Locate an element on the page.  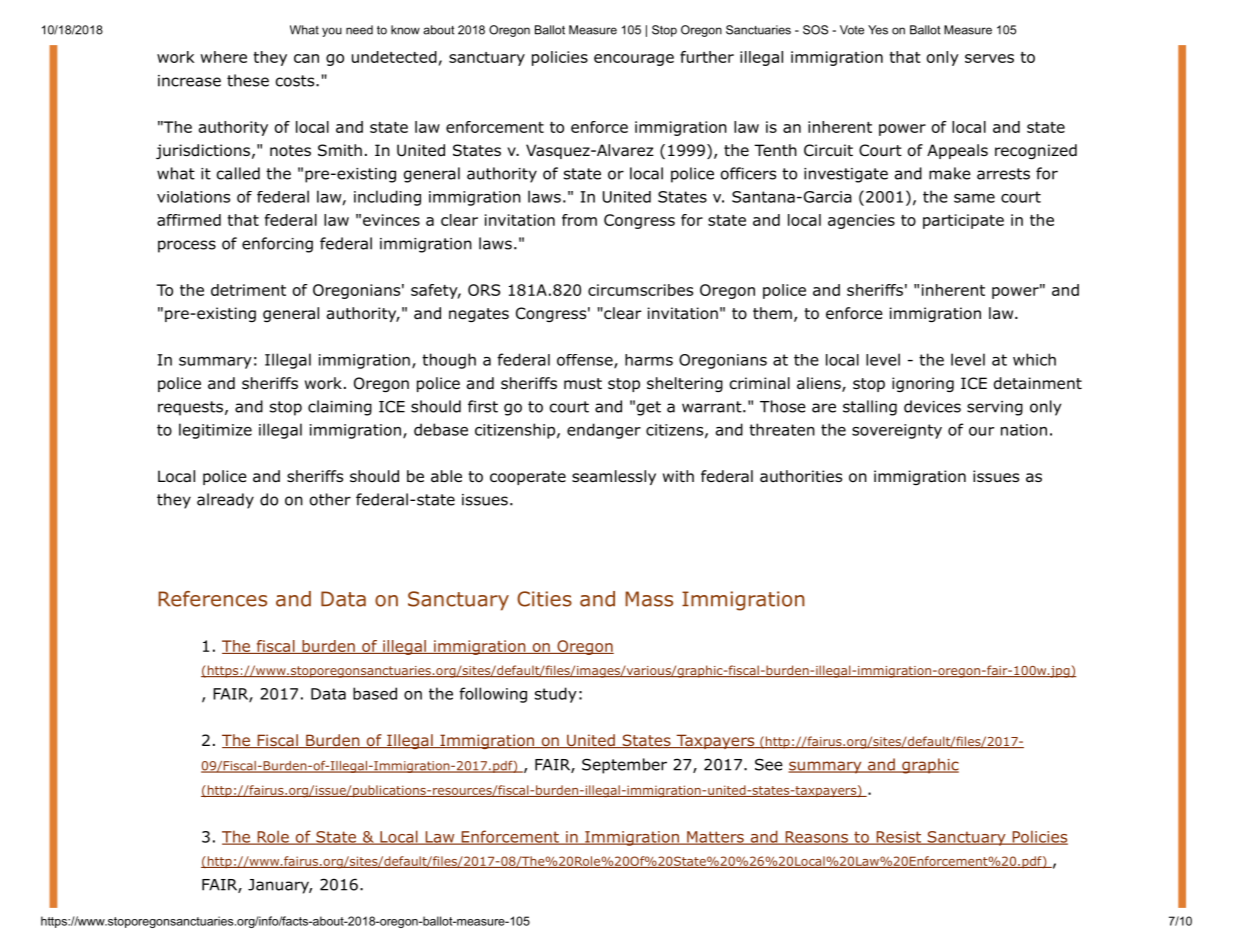
based is located at coordinates (375, 693).
